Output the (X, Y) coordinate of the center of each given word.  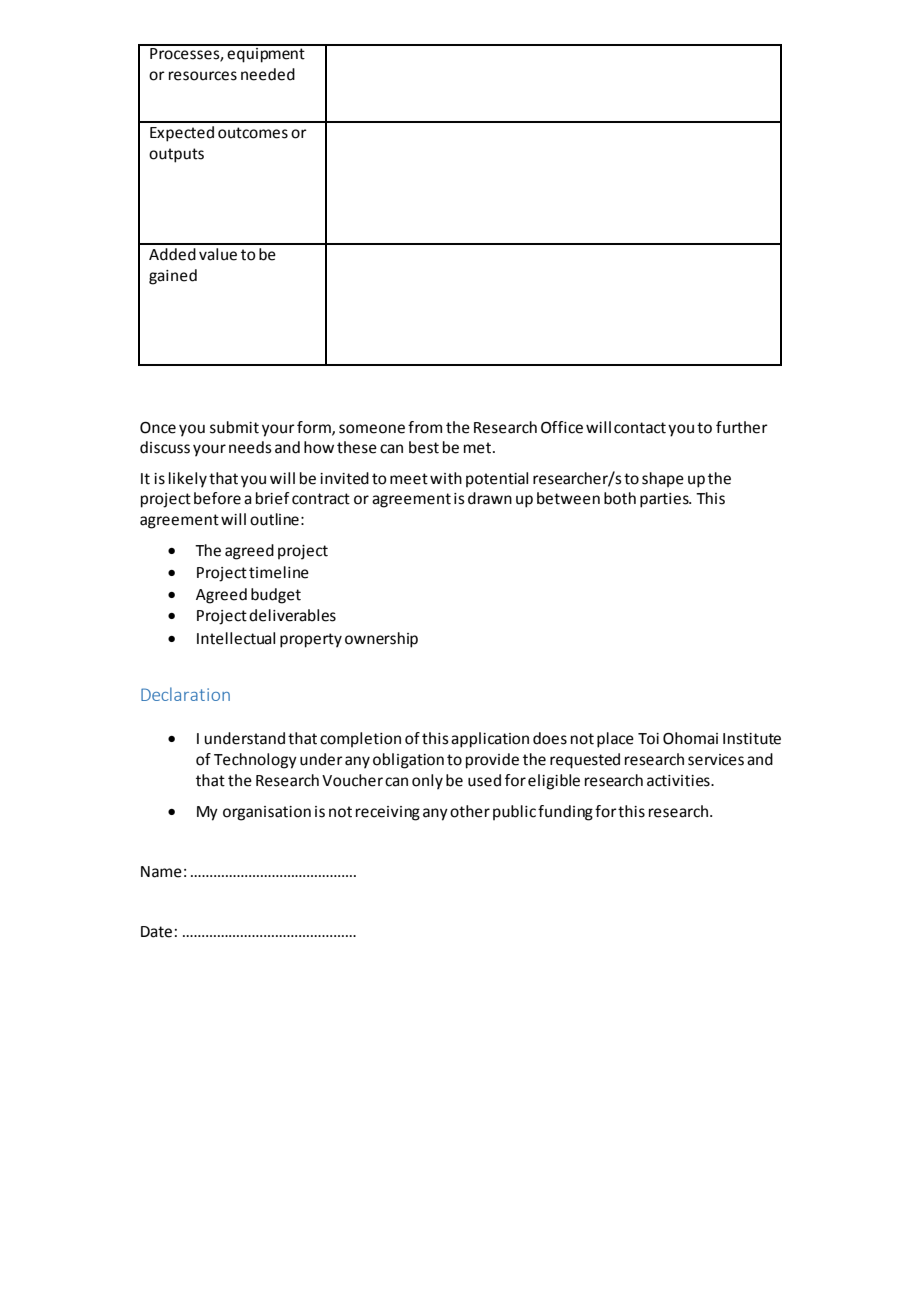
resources (203, 76)
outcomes (253, 133)
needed (268, 74)
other (470, 811)
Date (156, 932)
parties (665, 500)
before (217, 498)
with (446, 478)
